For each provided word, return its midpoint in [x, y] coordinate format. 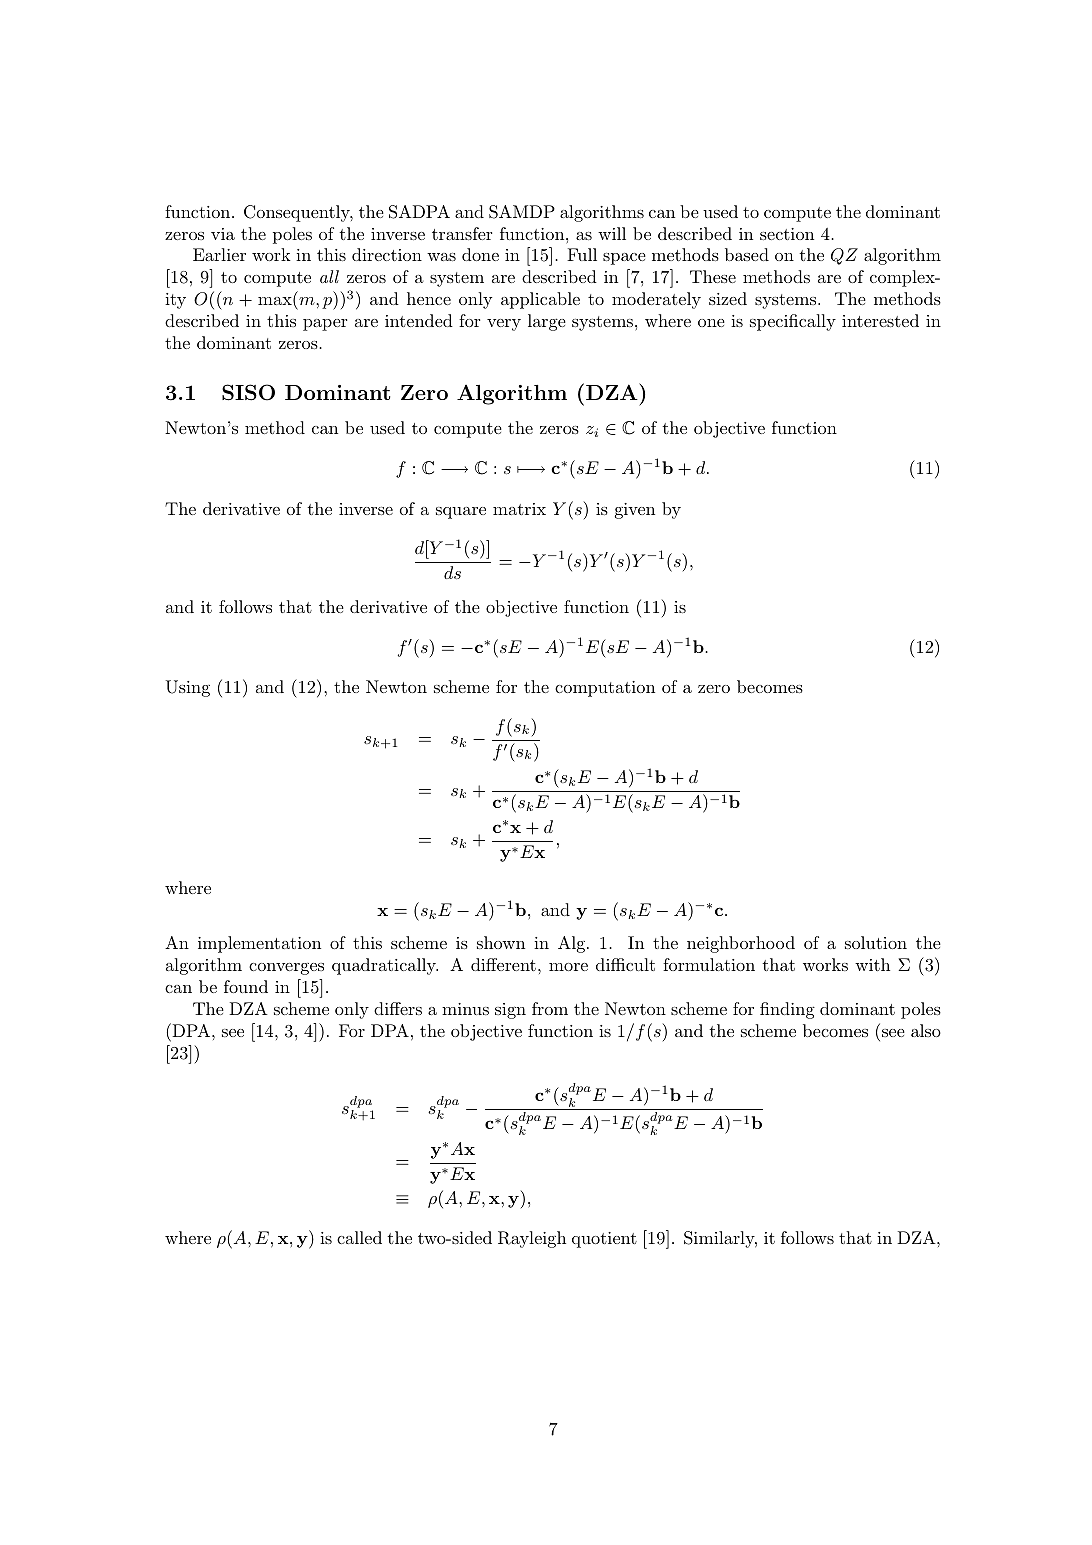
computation [605, 689]
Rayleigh [532, 1239]
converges [286, 969]
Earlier [219, 254]
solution [876, 942]
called [359, 1237]
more [568, 967]
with [872, 964]
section [787, 234]
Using [188, 688]
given [635, 511]
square [461, 513]
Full [582, 254]
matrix [519, 509]
